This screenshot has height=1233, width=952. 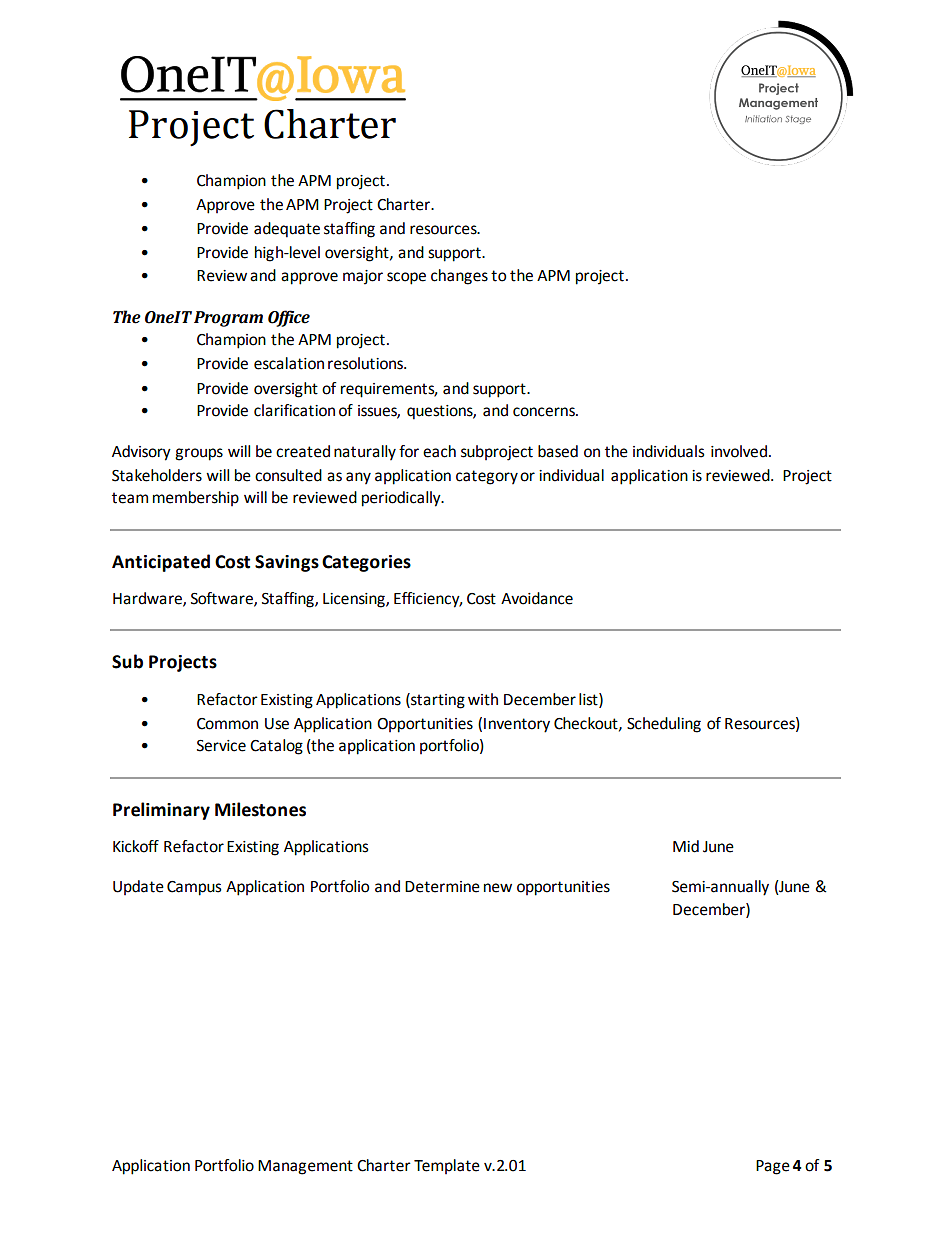 What do you see at coordinates (545, 412) in the screenshot?
I see `concerns` at bounding box center [545, 412].
